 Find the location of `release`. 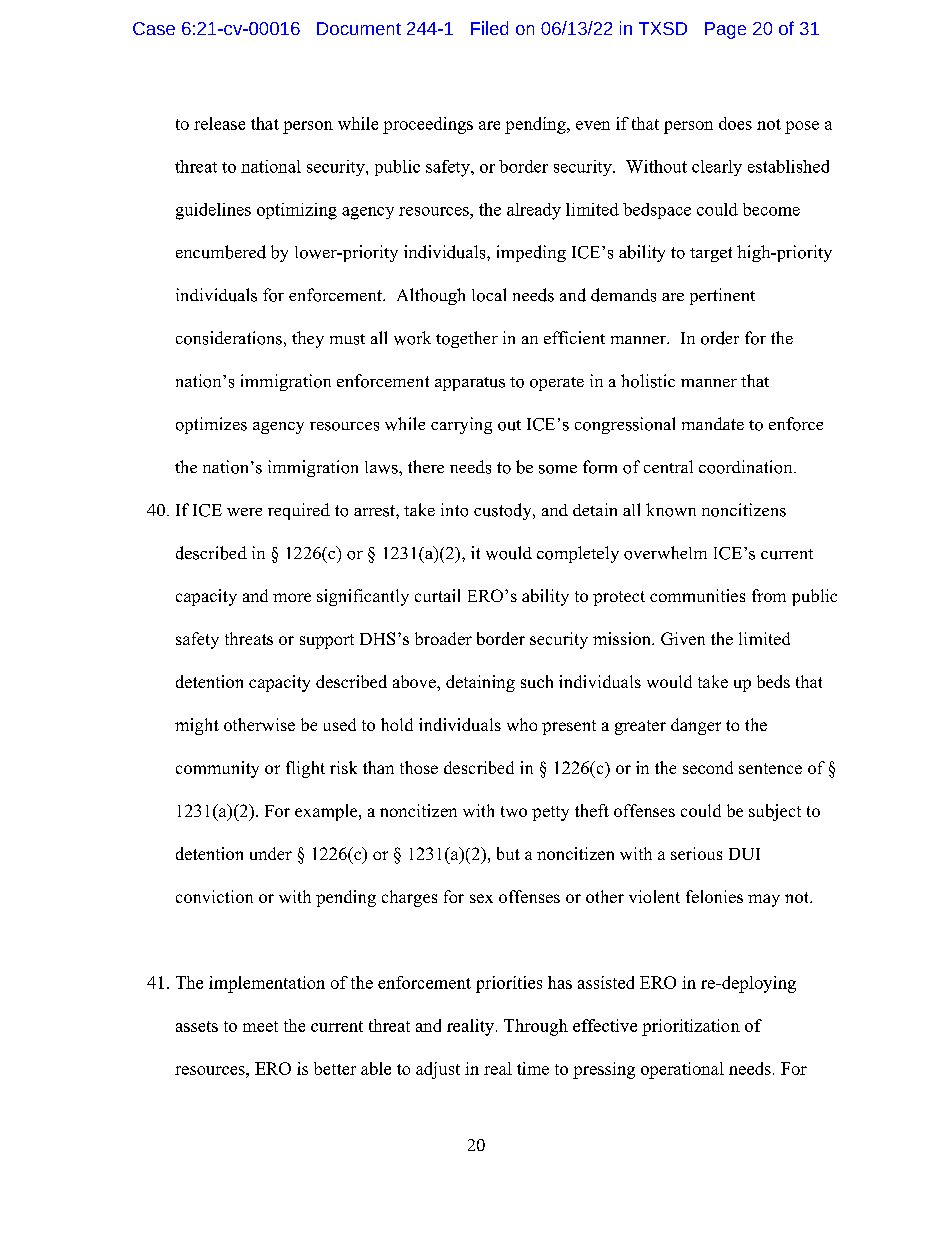

release is located at coordinates (219, 123).
